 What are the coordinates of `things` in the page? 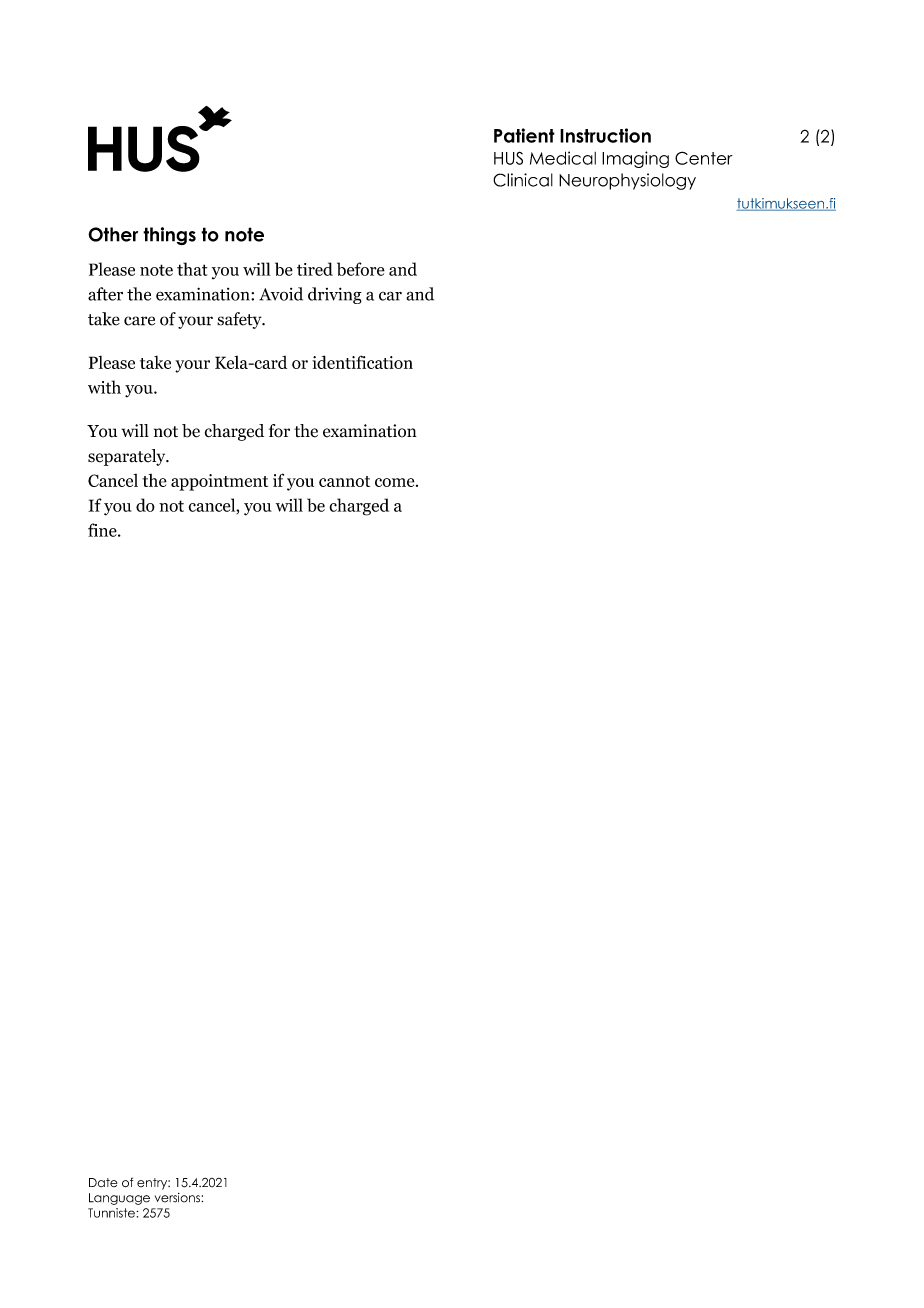 It's located at (169, 236).
